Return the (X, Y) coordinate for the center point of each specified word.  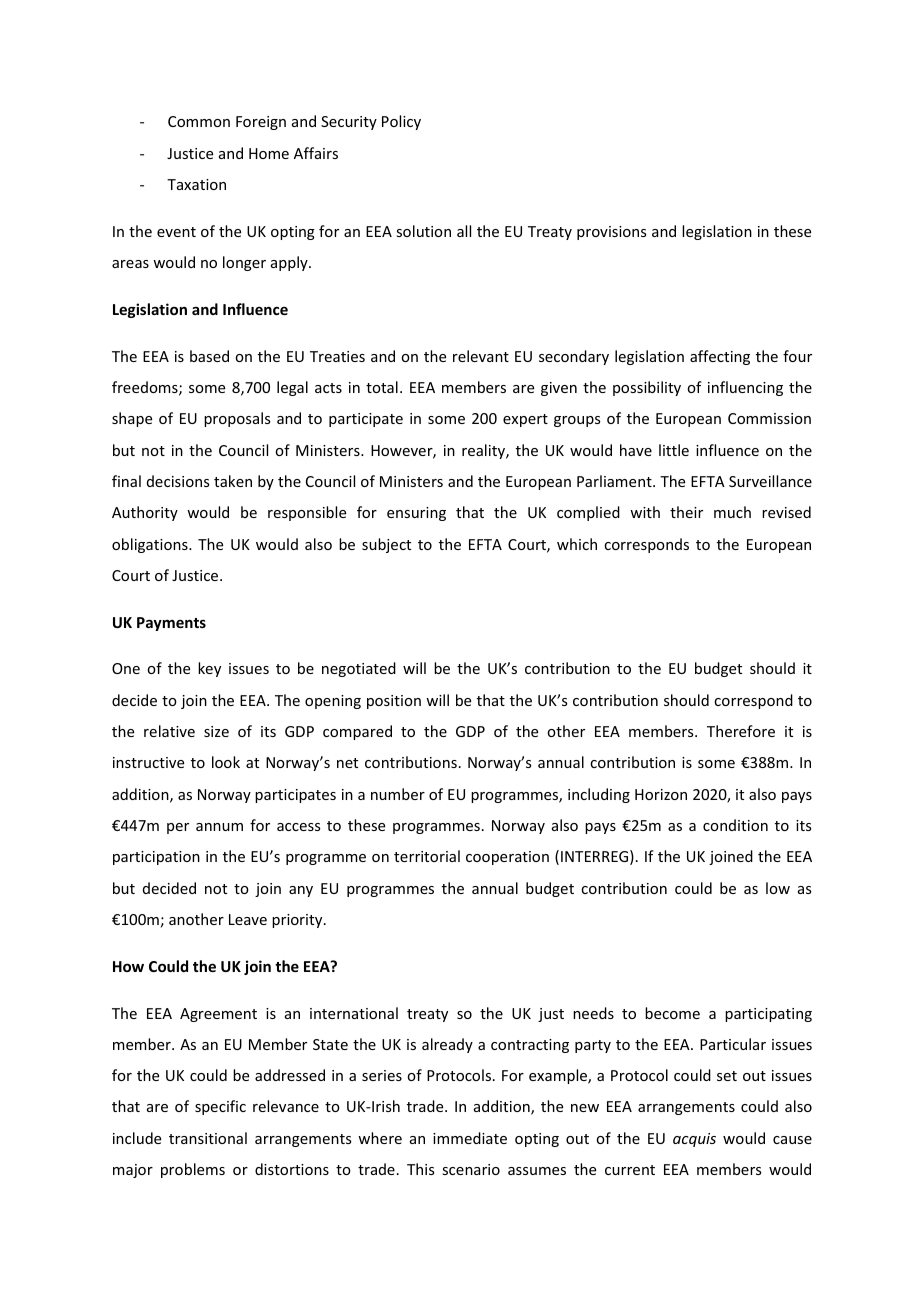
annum (219, 827)
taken (233, 481)
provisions (611, 233)
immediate (470, 1138)
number (398, 794)
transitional (208, 1138)
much (732, 512)
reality (484, 451)
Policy (401, 122)
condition (735, 825)
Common (199, 121)
